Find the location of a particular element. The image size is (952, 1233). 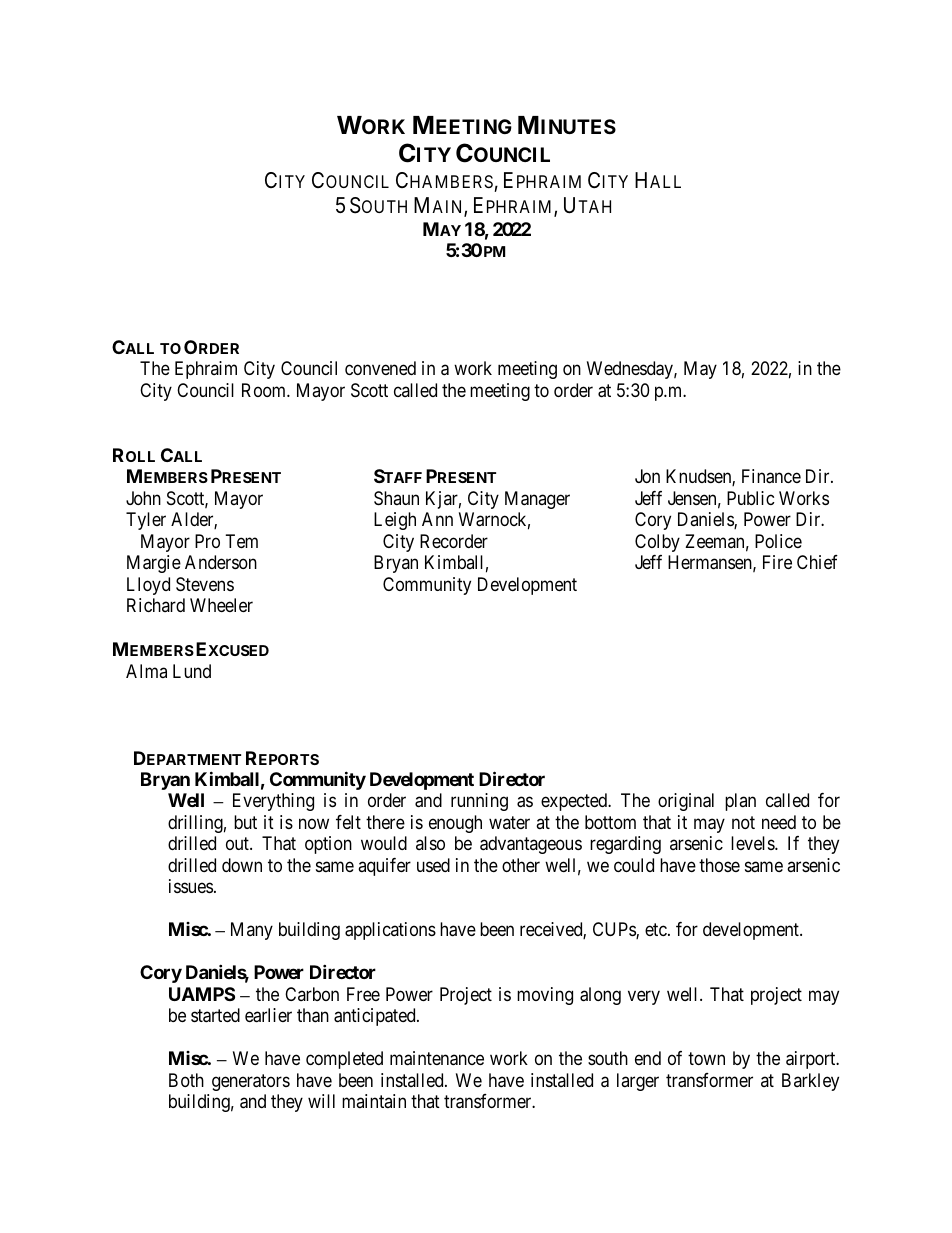

generators is located at coordinates (251, 1082).
